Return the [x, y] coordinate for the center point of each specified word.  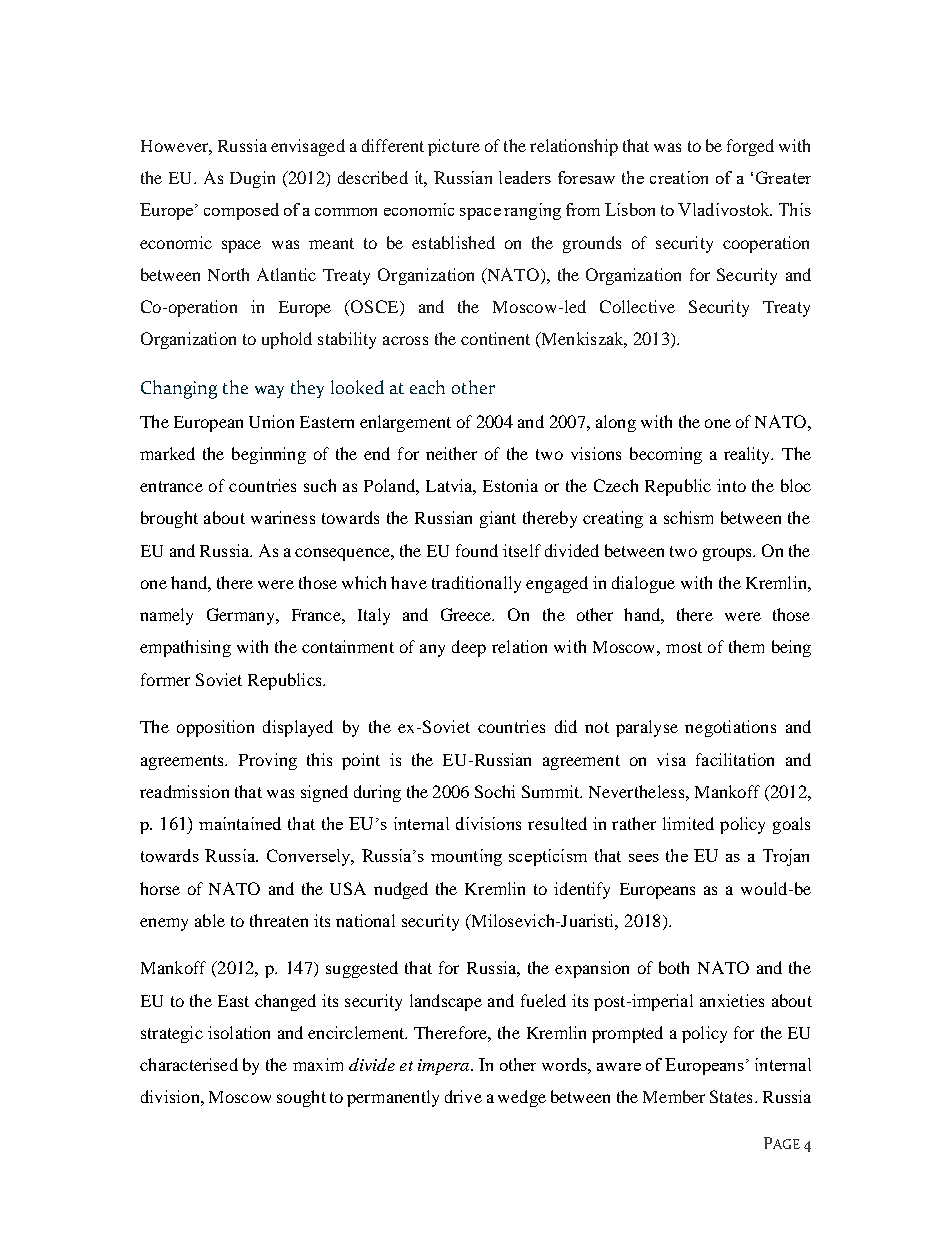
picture [454, 147]
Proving [268, 761]
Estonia [510, 485]
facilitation [735, 759]
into [731, 485]
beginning [269, 455]
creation [679, 177]
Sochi [495, 791]
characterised [189, 1064]
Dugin [252, 179]
